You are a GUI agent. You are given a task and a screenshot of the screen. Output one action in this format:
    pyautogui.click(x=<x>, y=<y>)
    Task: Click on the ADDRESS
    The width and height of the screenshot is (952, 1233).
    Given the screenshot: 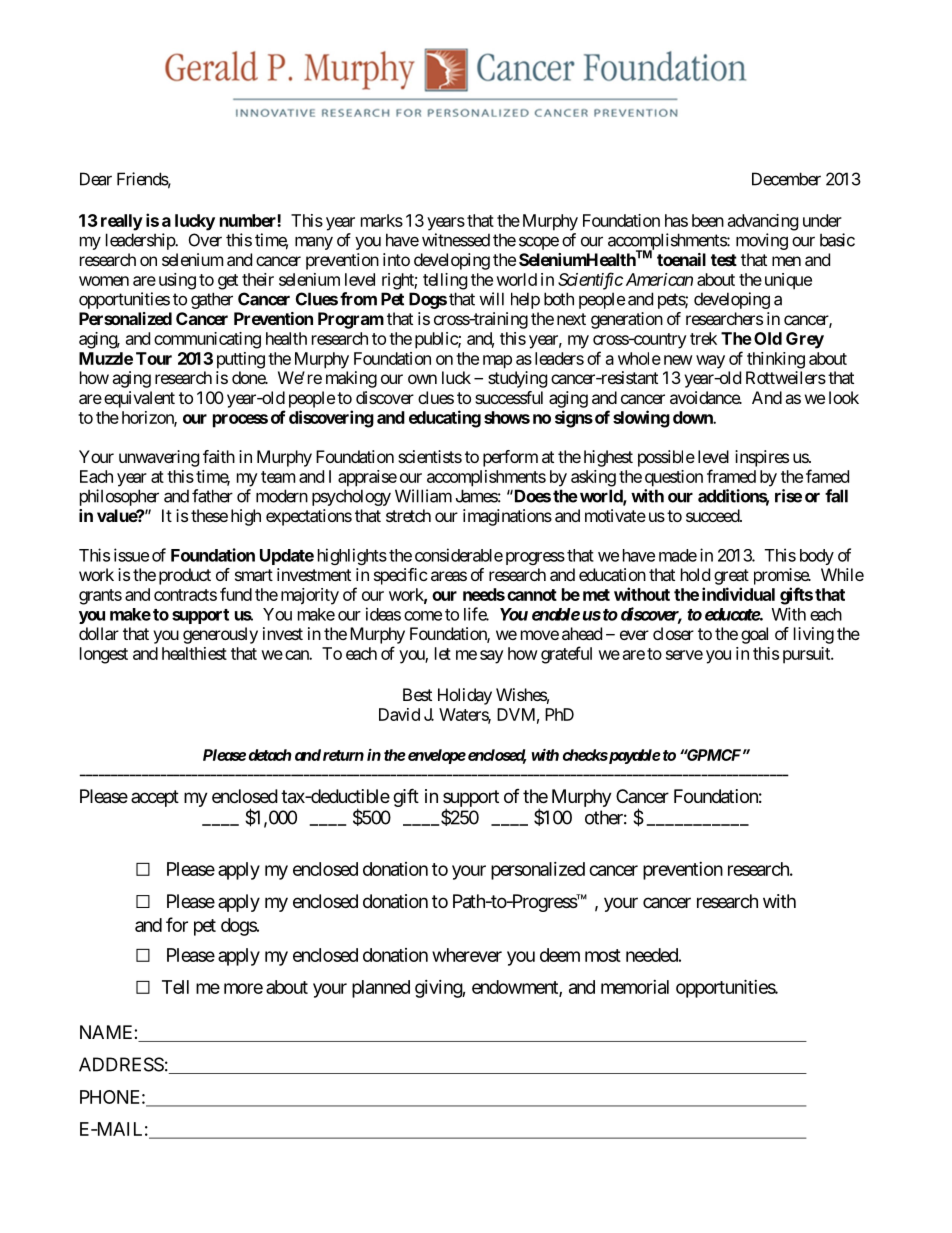 What is the action you would take?
    pyautogui.click(x=121, y=1064)
